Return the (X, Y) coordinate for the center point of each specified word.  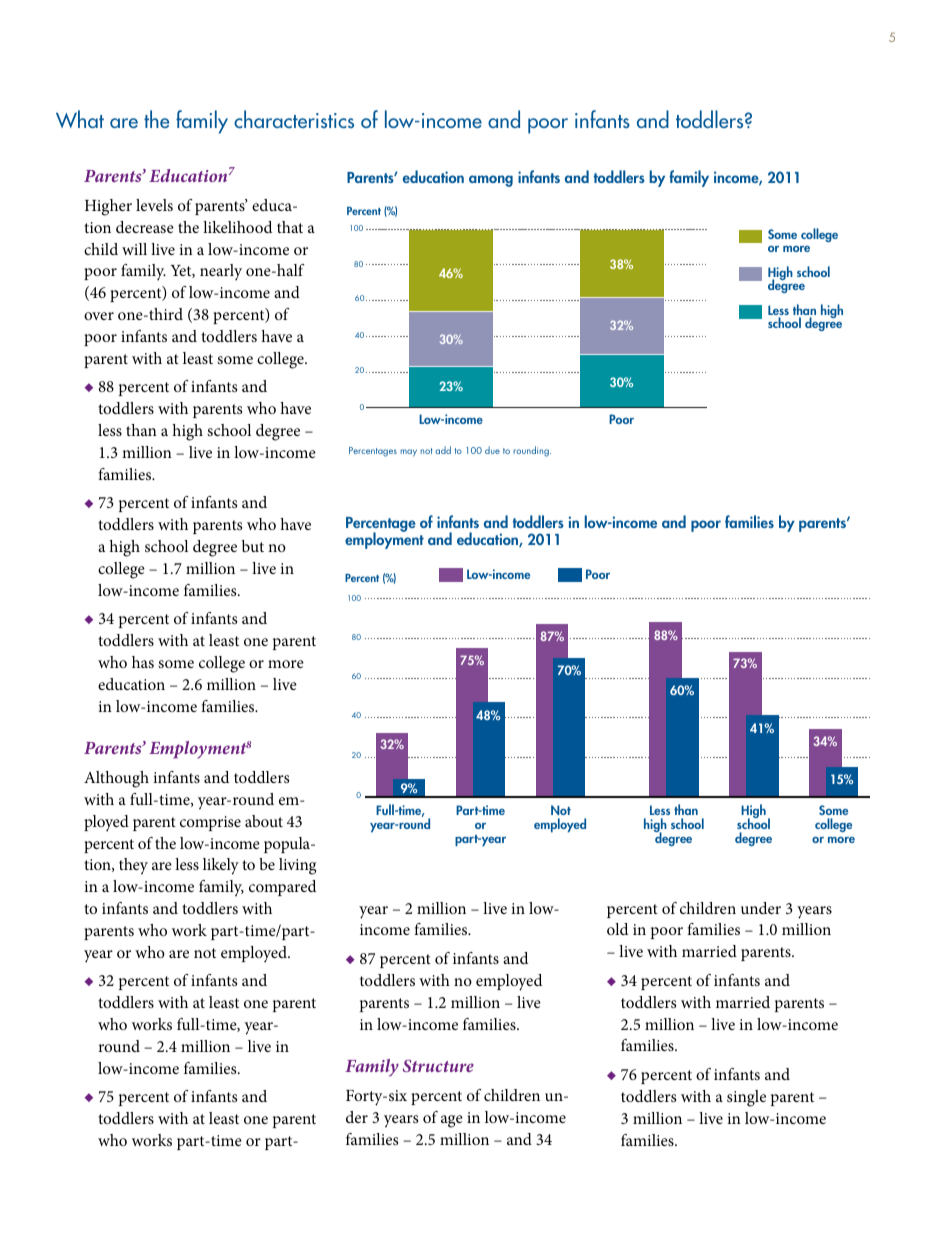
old (617, 929)
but (253, 546)
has (143, 662)
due (492, 450)
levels (154, 205)
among (491, 181)
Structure (438, 1065)
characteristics (294, 119)
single (746, 1098)
